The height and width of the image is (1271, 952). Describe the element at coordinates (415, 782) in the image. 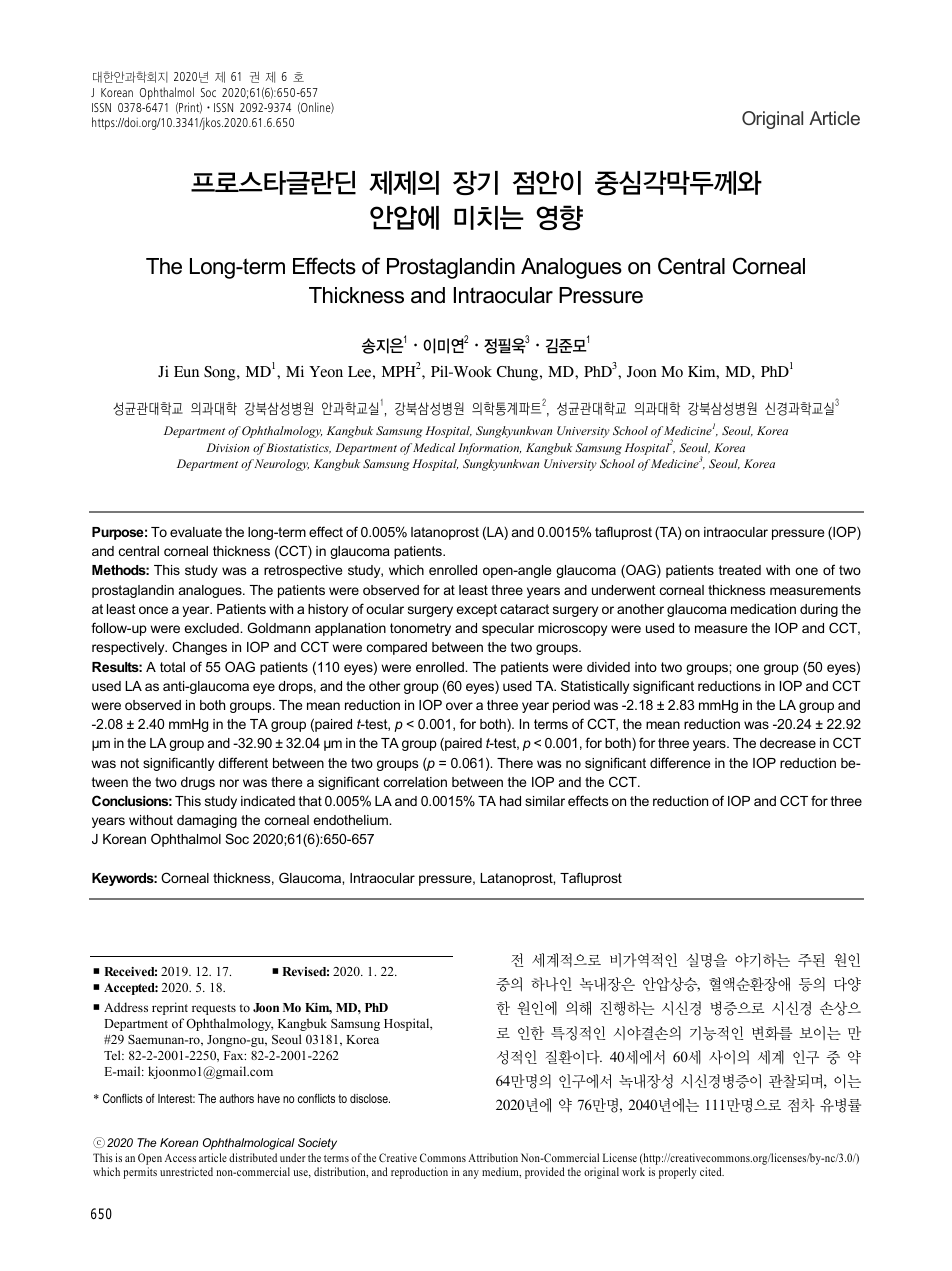

I see `correlation` at that location.
